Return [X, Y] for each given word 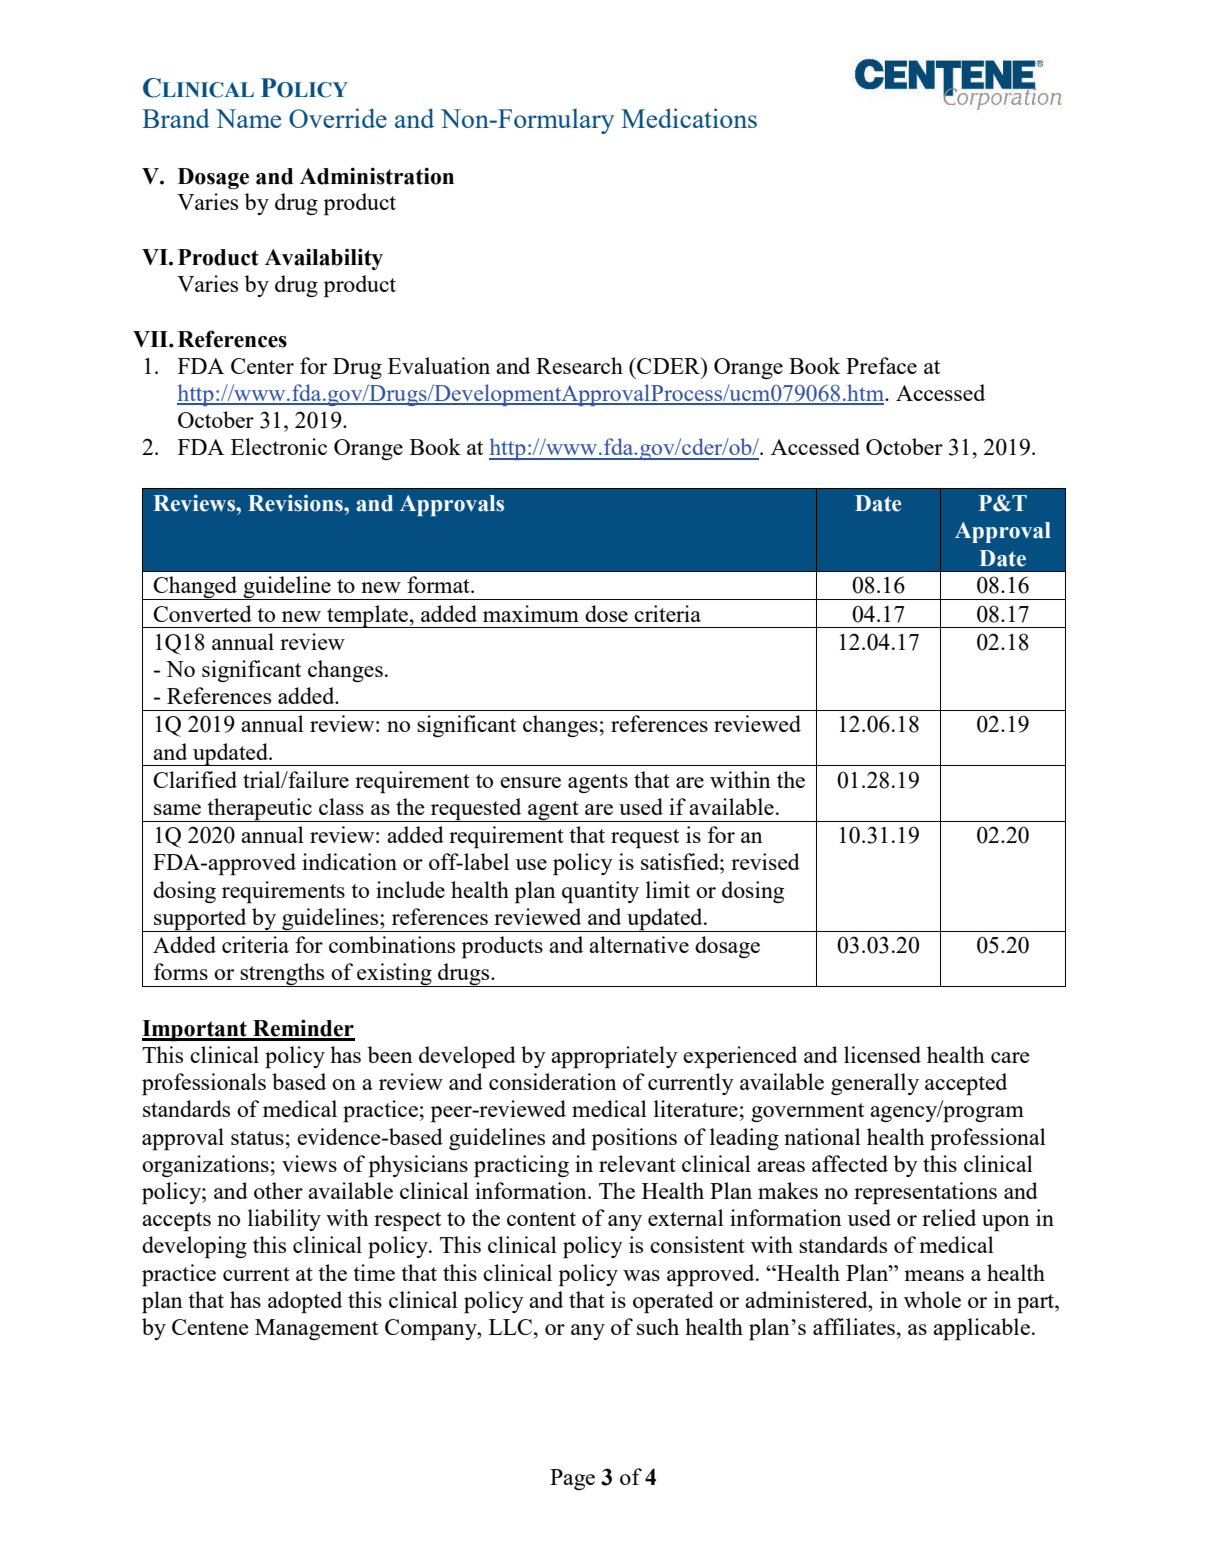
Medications [689, 118]
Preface [881, 365]
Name [248, 118]
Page [572, 1479]
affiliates [854, 1326]
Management [316, 1329]
